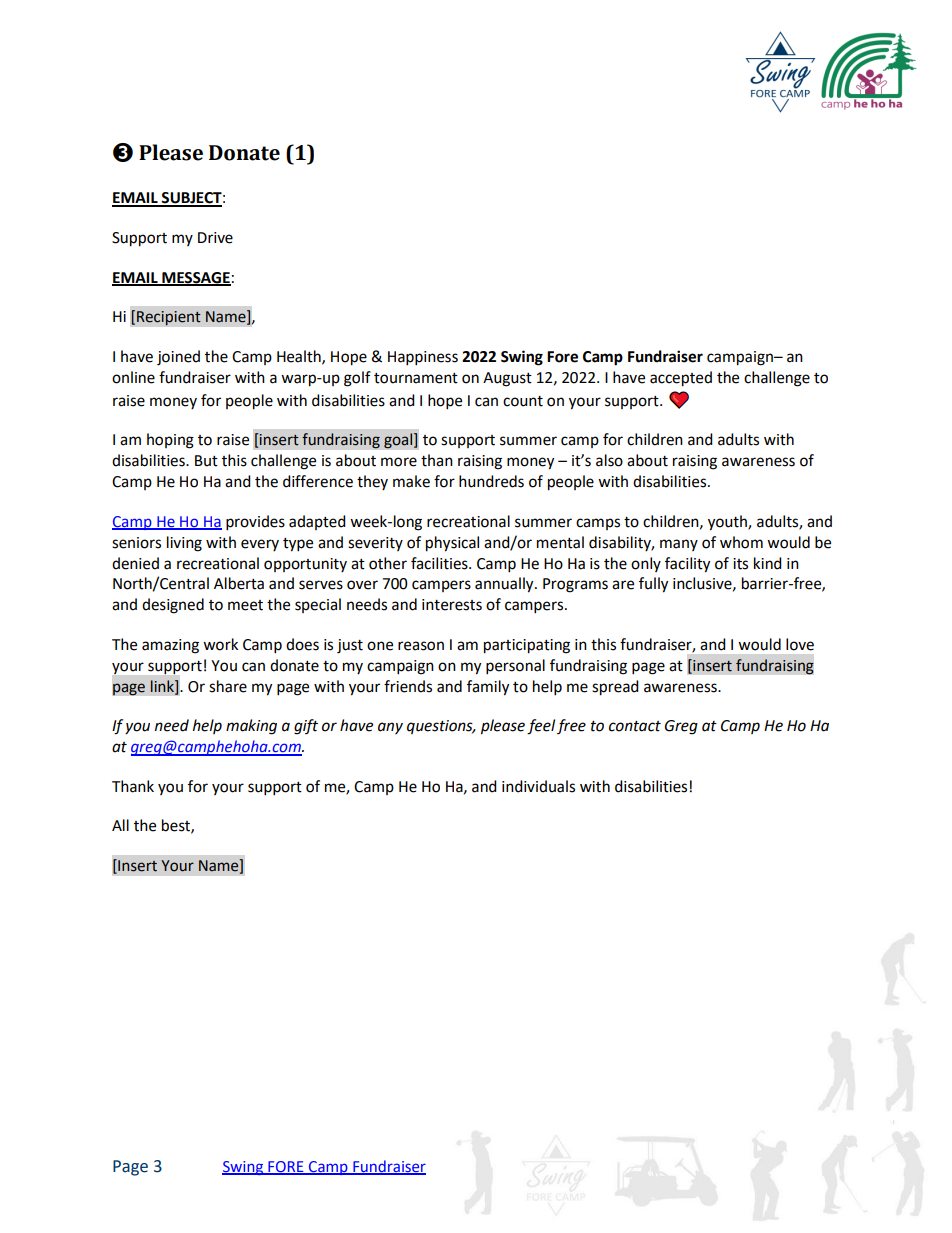 The height and width of the document is (1233, 952). I want to click on physical, so click(452, 544).
